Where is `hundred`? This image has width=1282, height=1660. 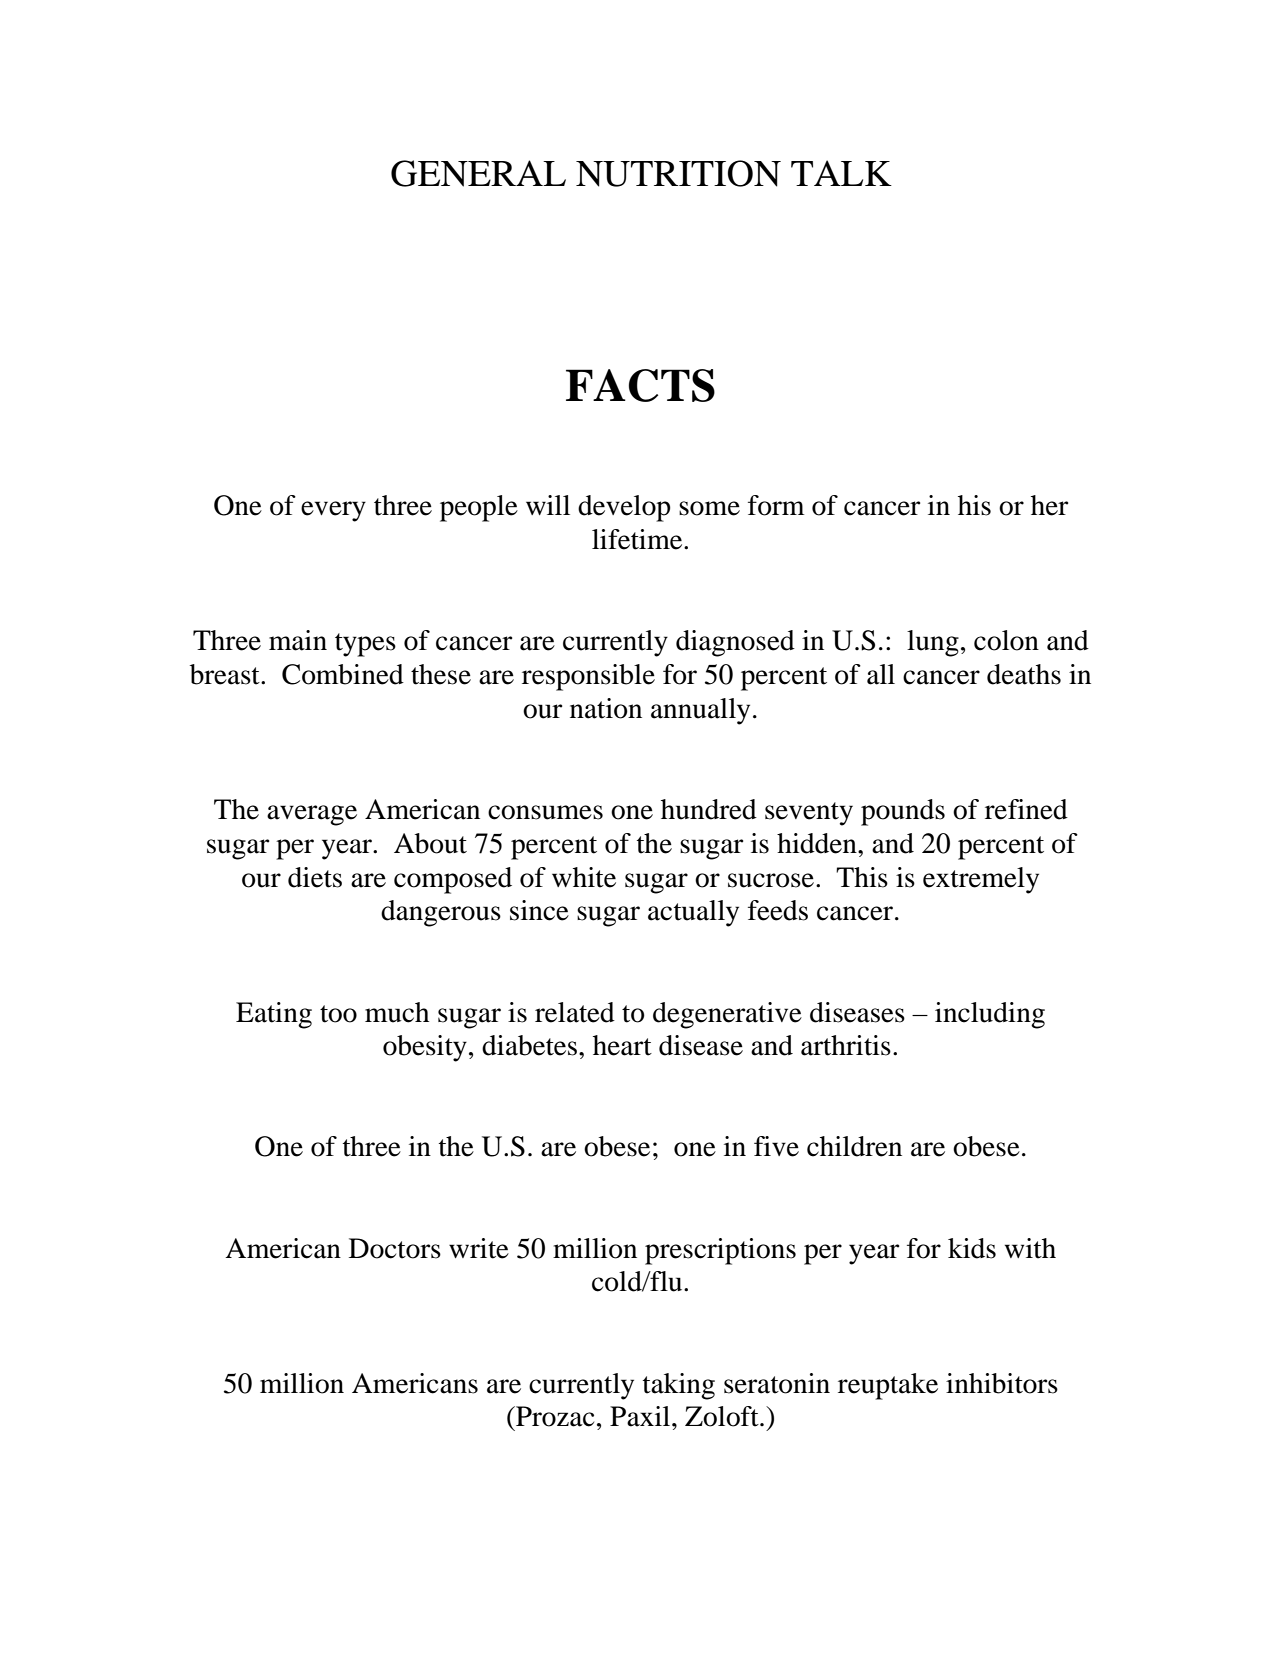
hundred is located at coordinates (709, 809).
